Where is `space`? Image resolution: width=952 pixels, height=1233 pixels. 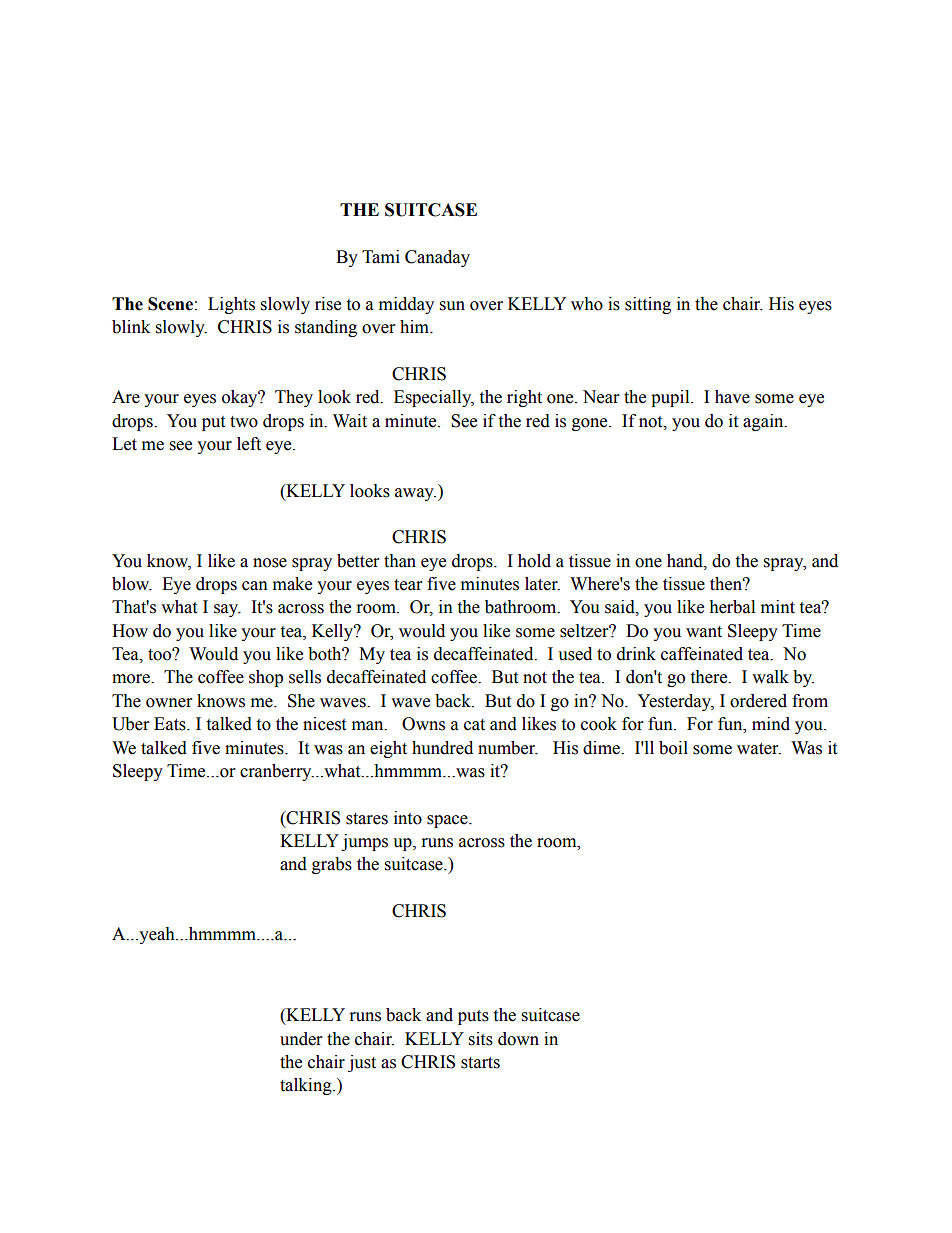
space is located at coordinates (448, 821).
